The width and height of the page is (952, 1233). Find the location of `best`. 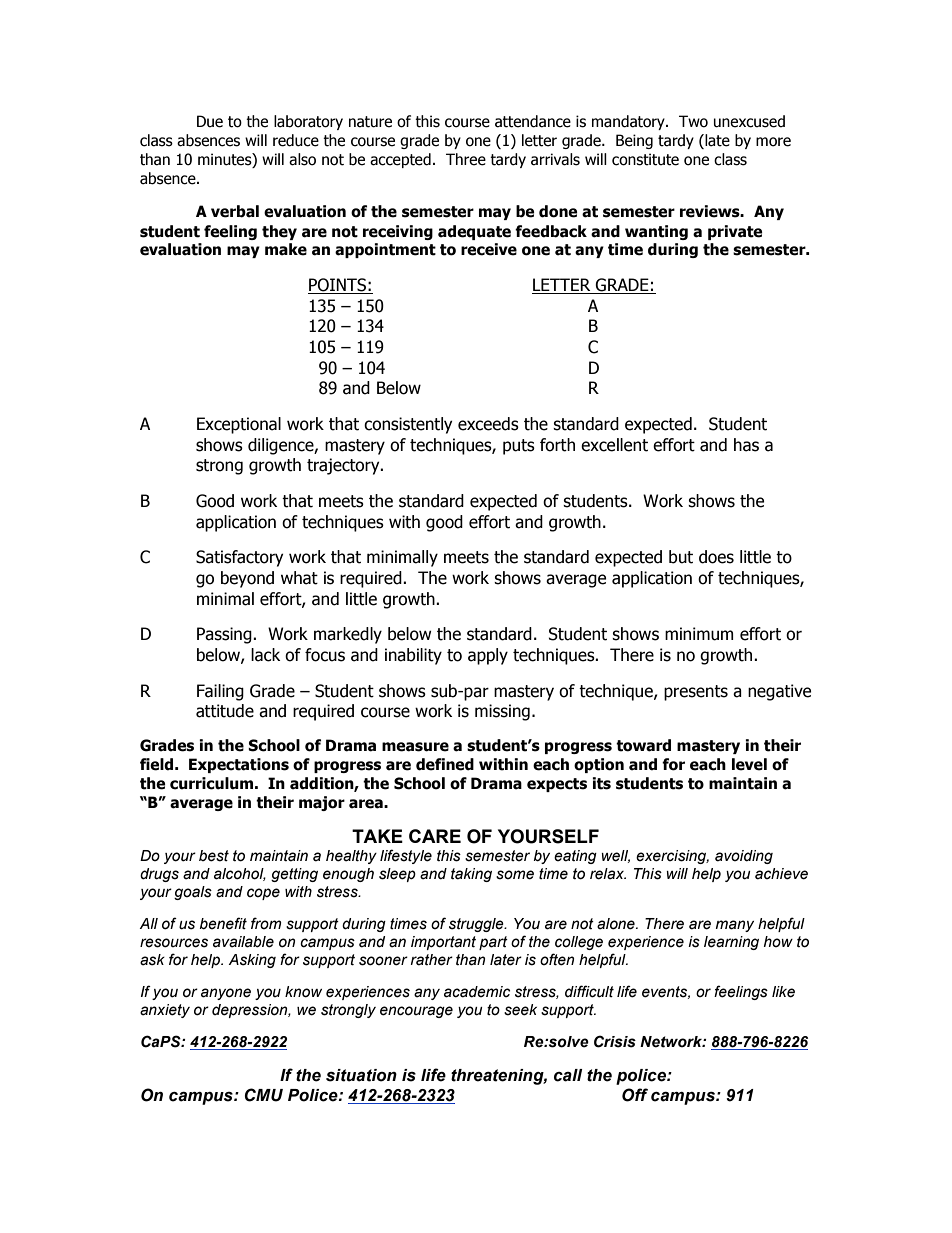

best is located at coordinates (214, 856).
